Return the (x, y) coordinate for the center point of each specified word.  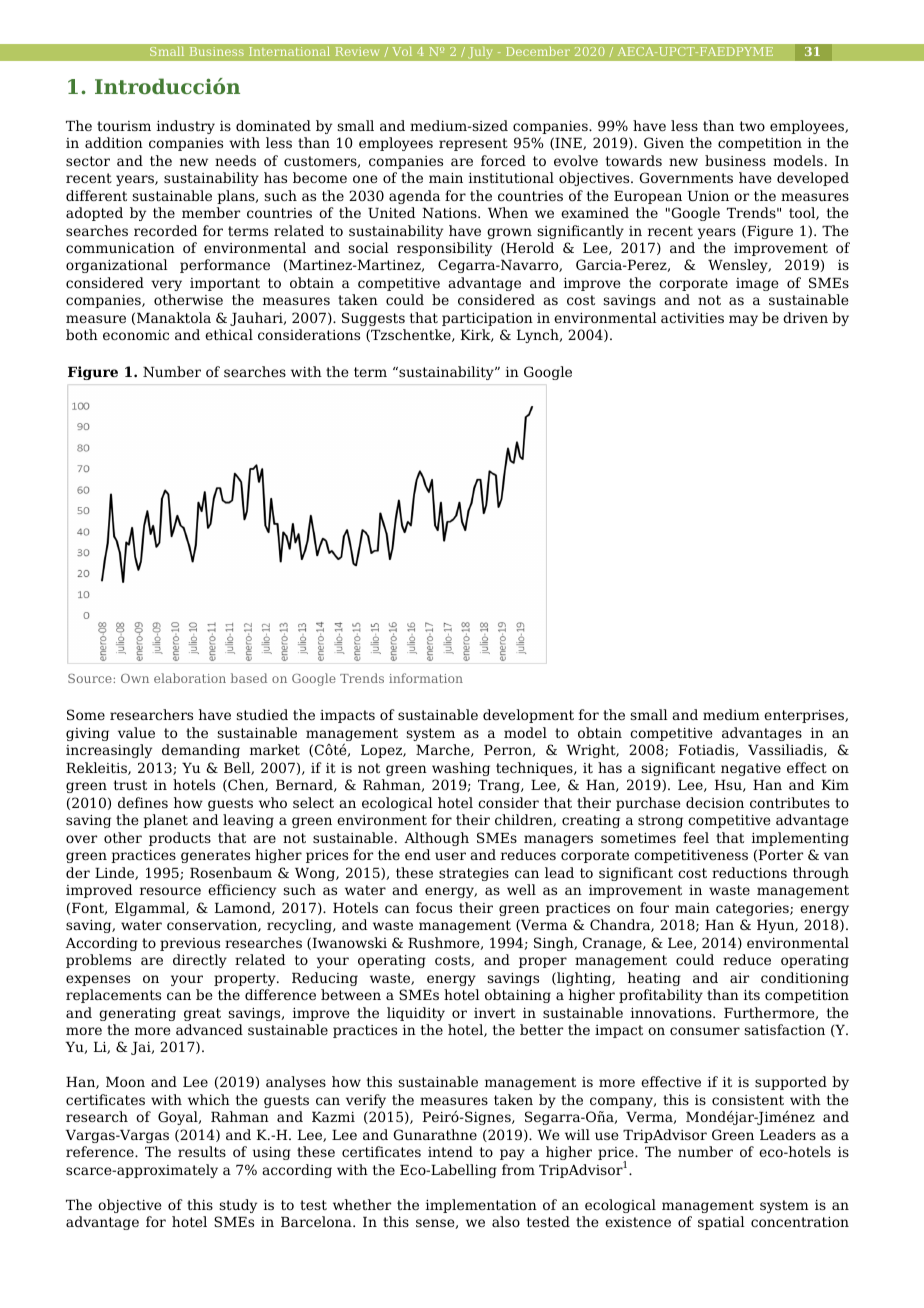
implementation (481, 1206)
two (752, 126)
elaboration (190, 678)
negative (751, 769)
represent (473, 144)
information (426, 678)
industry (186, 127)
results (202, 1151)
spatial (721, 1223)
